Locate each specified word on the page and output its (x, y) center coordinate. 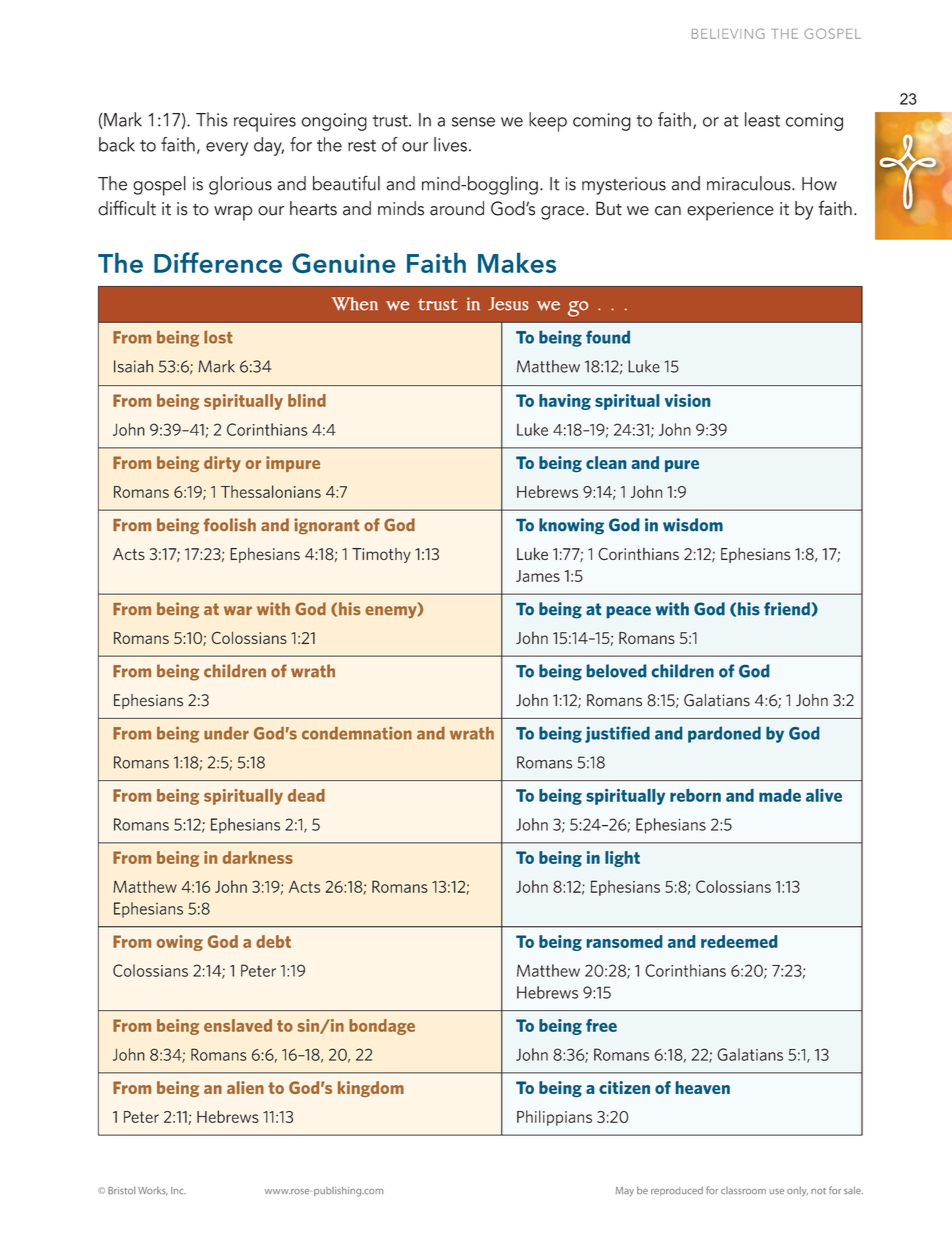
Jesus (508, 304)
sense (473, 122)
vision (688, 400)
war (238, 610)
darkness (258, 857)
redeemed (739, 941)
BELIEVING (728, 33)
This (212, 119)
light (622, 859)
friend (787, 609)
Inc (178, 1190)
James (538, 576)
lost (218, 337)
